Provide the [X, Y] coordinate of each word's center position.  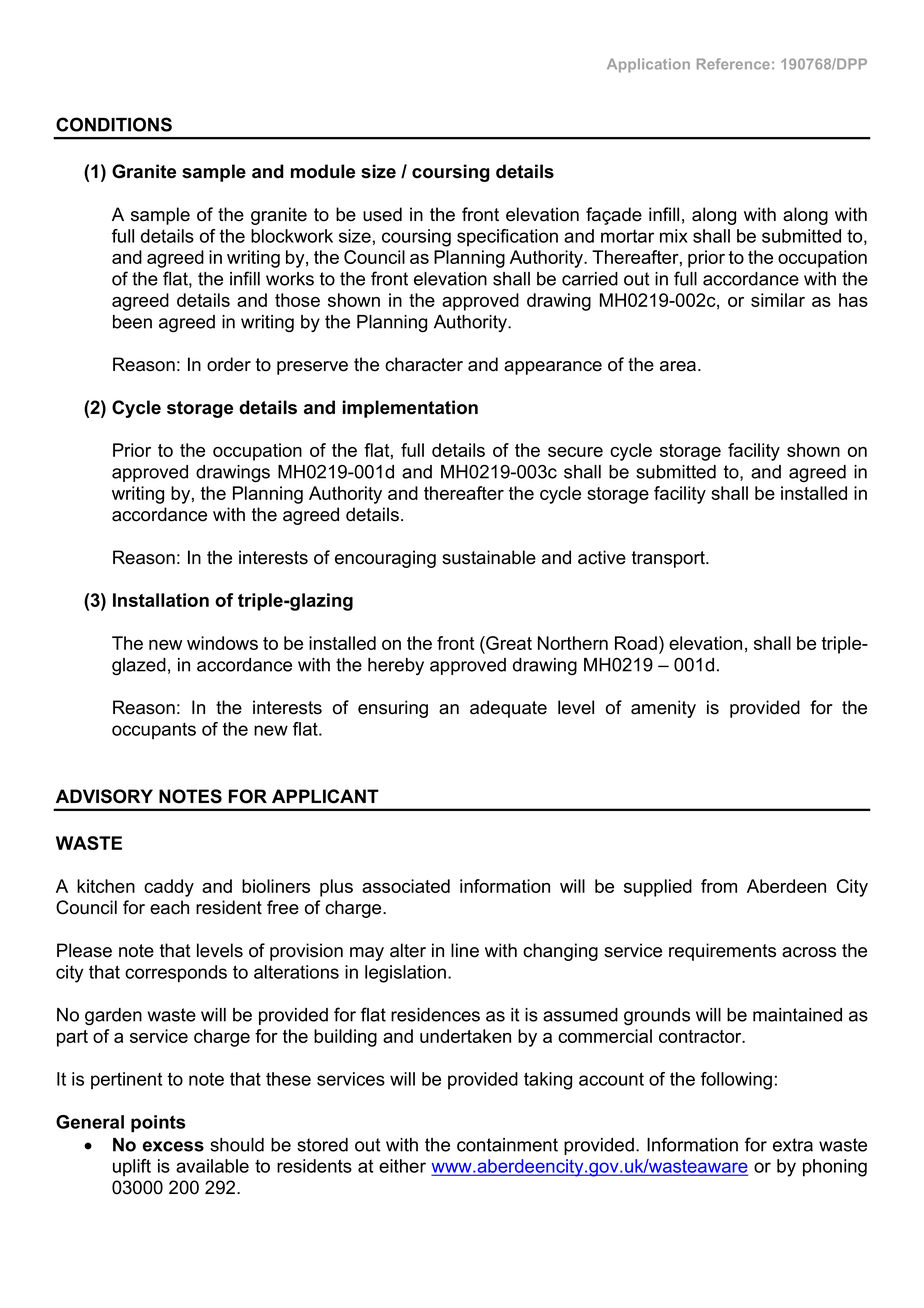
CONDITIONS [114, 124]
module [323, 171]
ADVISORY [104, 796]
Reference [733, 64]
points [158, 1124]
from [719, 886]
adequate [508, 709]
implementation [410, 409]
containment [507, 1145]
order [229, 364]
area [678, 366]
